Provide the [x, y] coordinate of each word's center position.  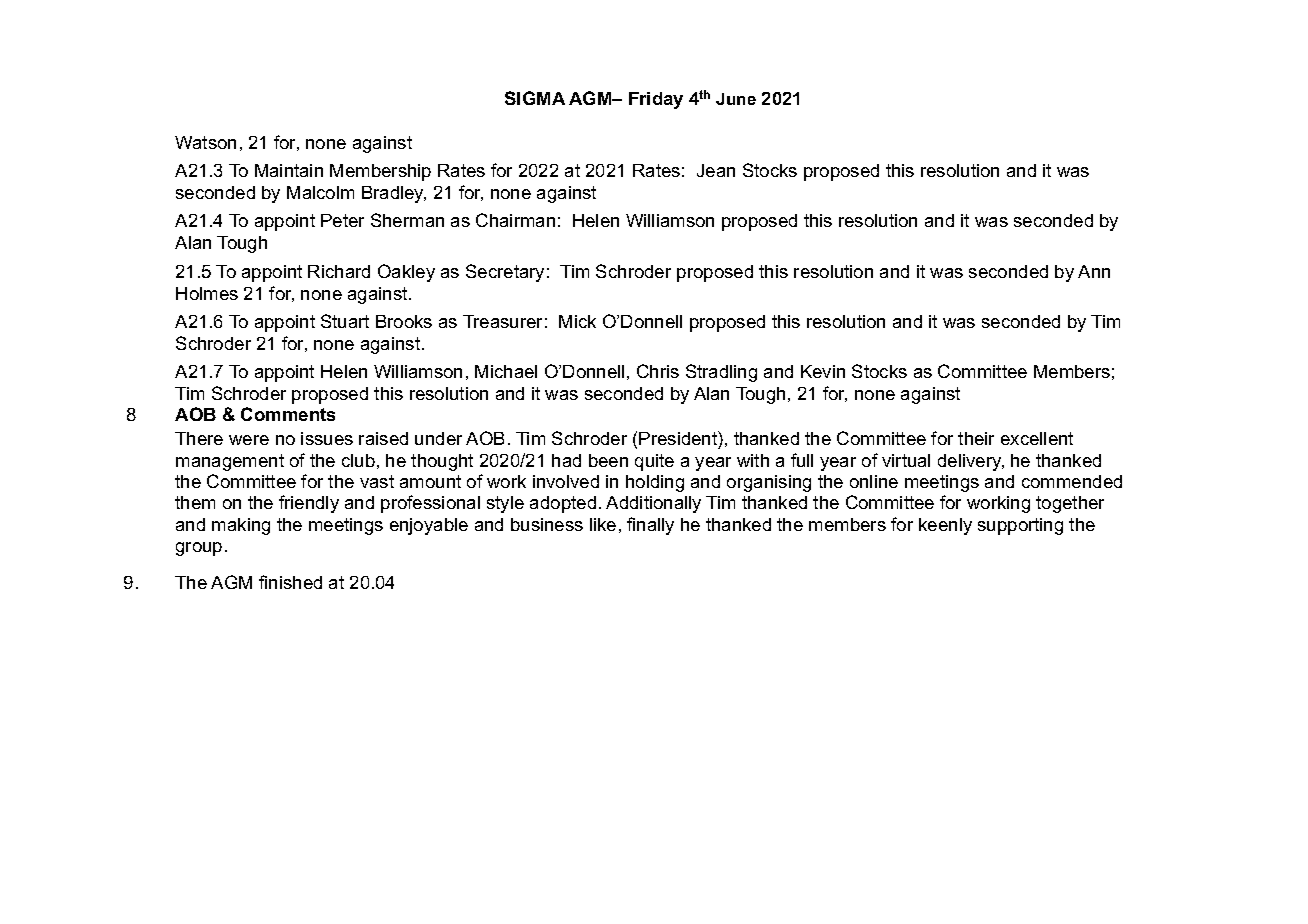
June [736, 99]
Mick [577, 321]
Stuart [345, 321]
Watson [205, 142]
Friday [656, 100]
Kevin [823, 371]
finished [290, 582]
